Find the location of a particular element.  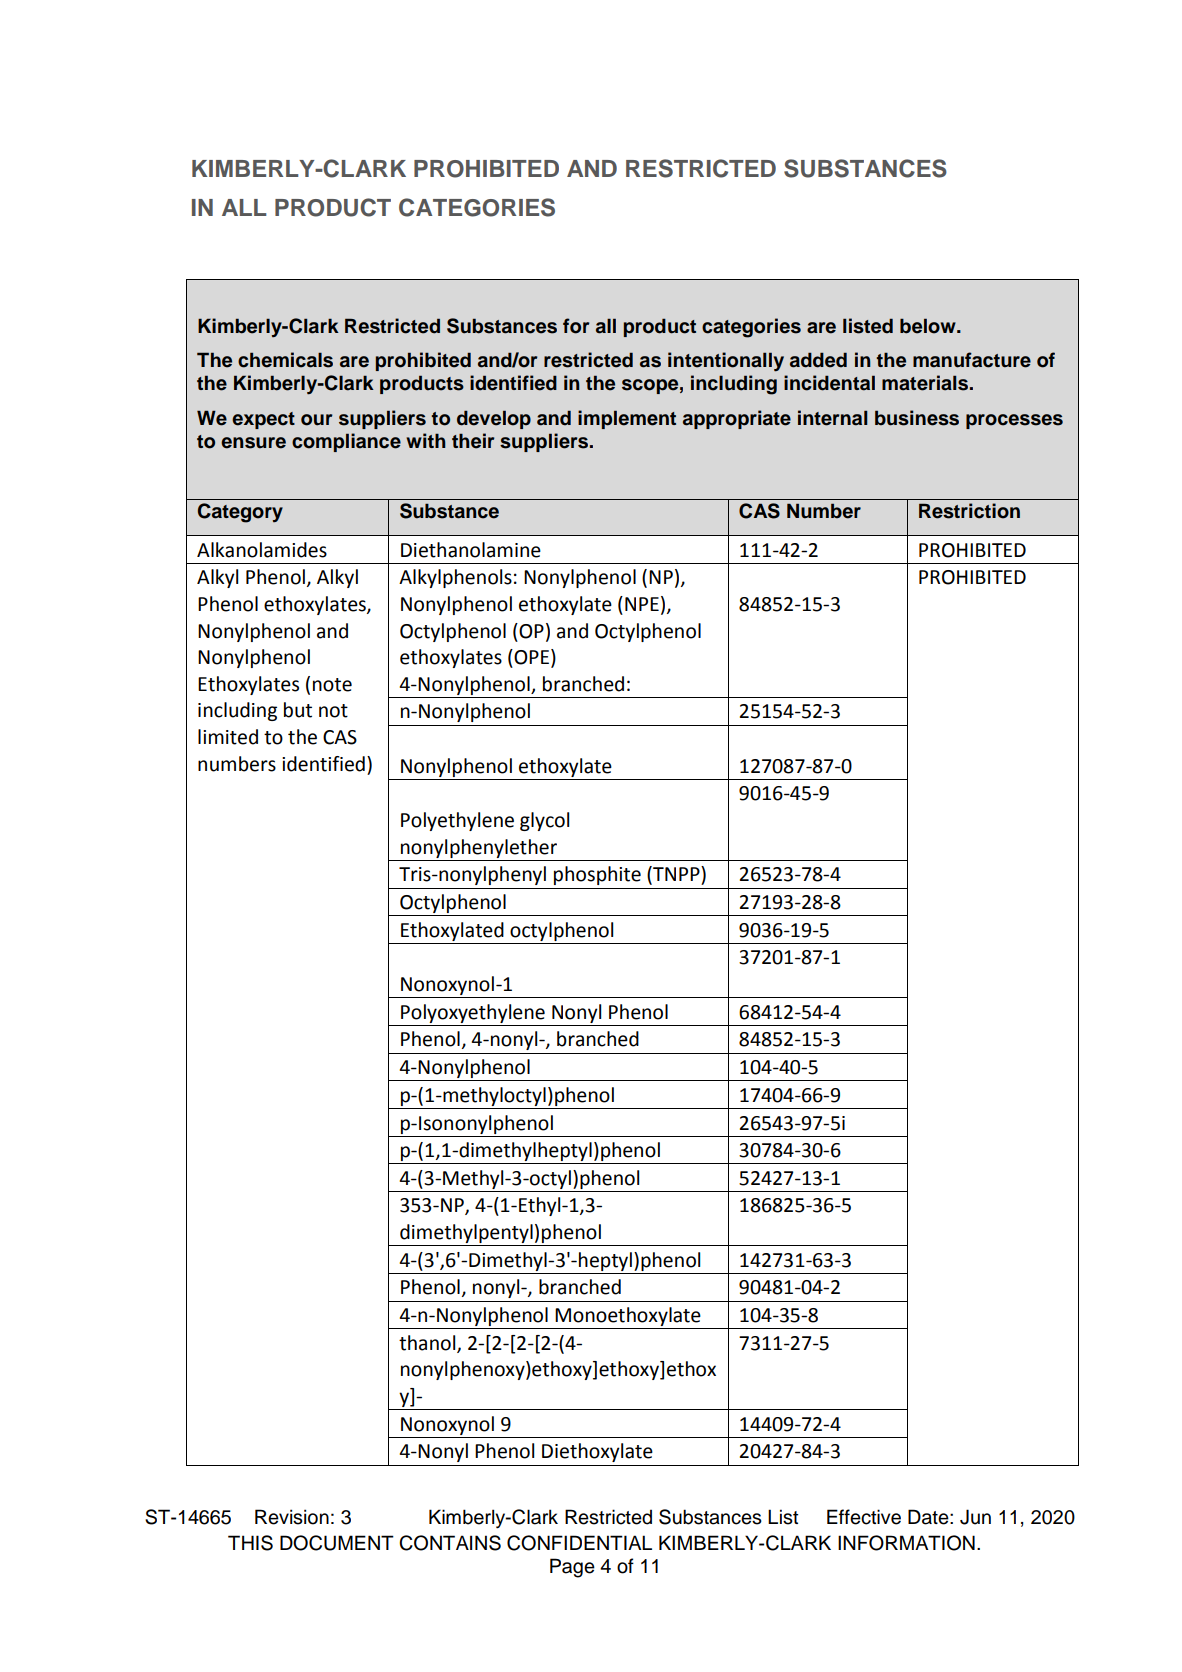

materials is located at coordinates (926, 383).
